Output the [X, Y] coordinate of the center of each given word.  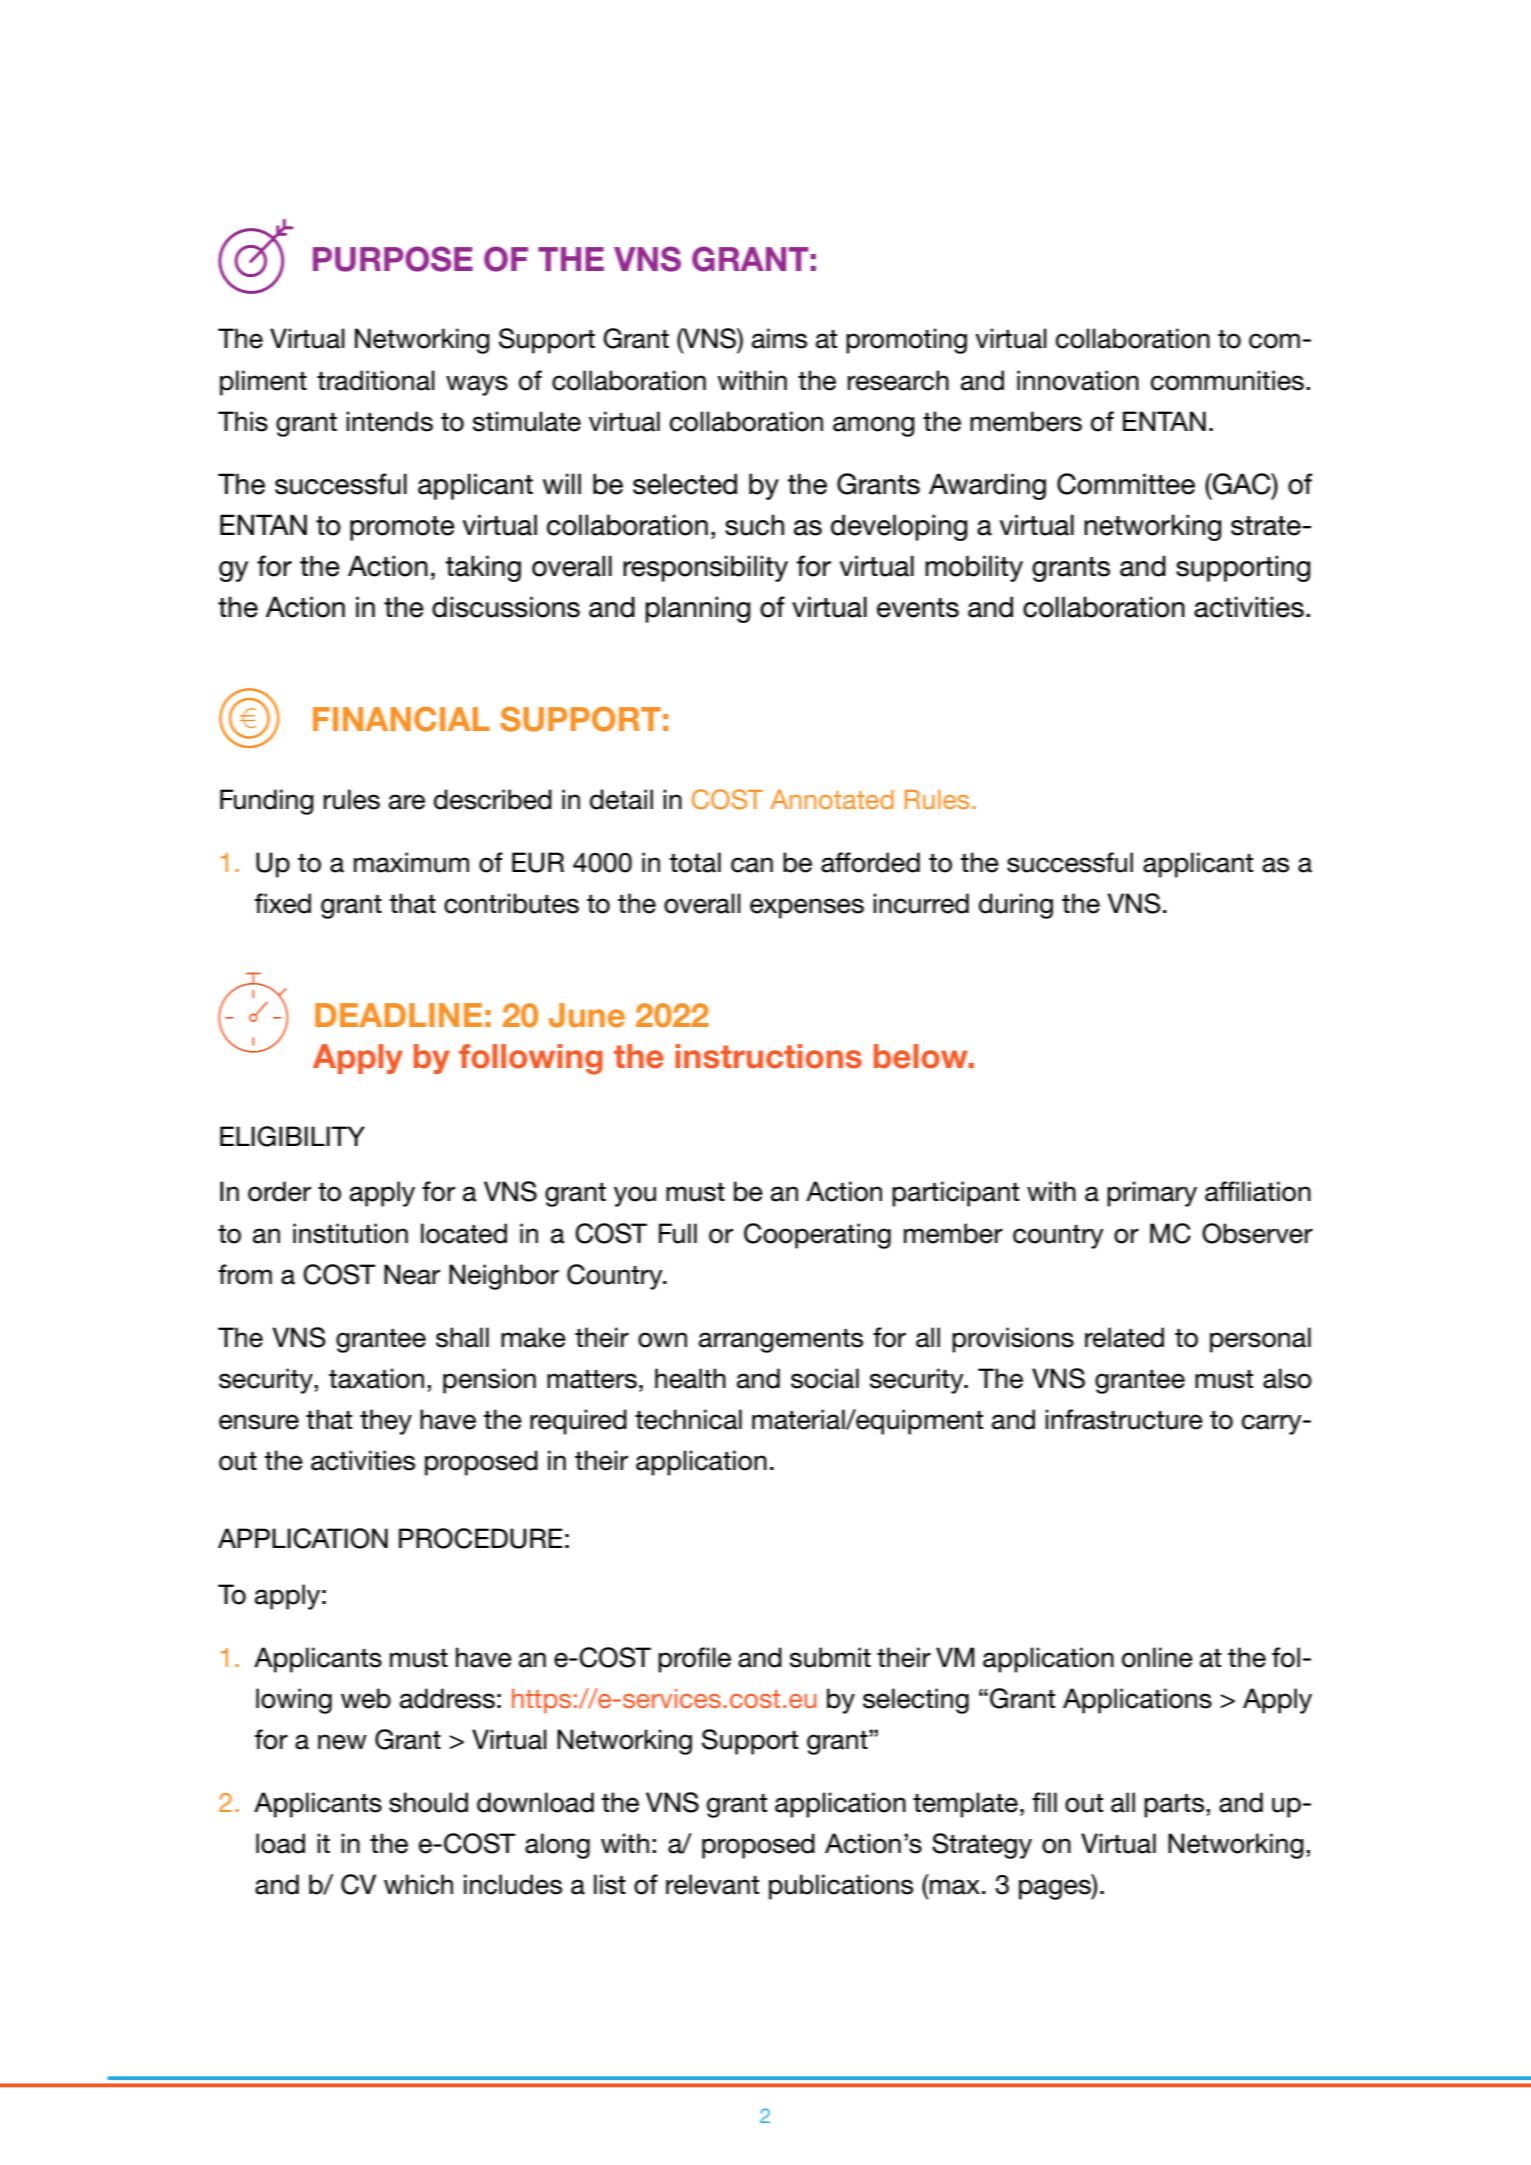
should [428, 1802]
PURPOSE [393, 259]
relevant [712, 1884]
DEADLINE [398, 1015]
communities [1227, 380]
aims [779, 338]
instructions [768, 1056]
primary [1152, 1194]
